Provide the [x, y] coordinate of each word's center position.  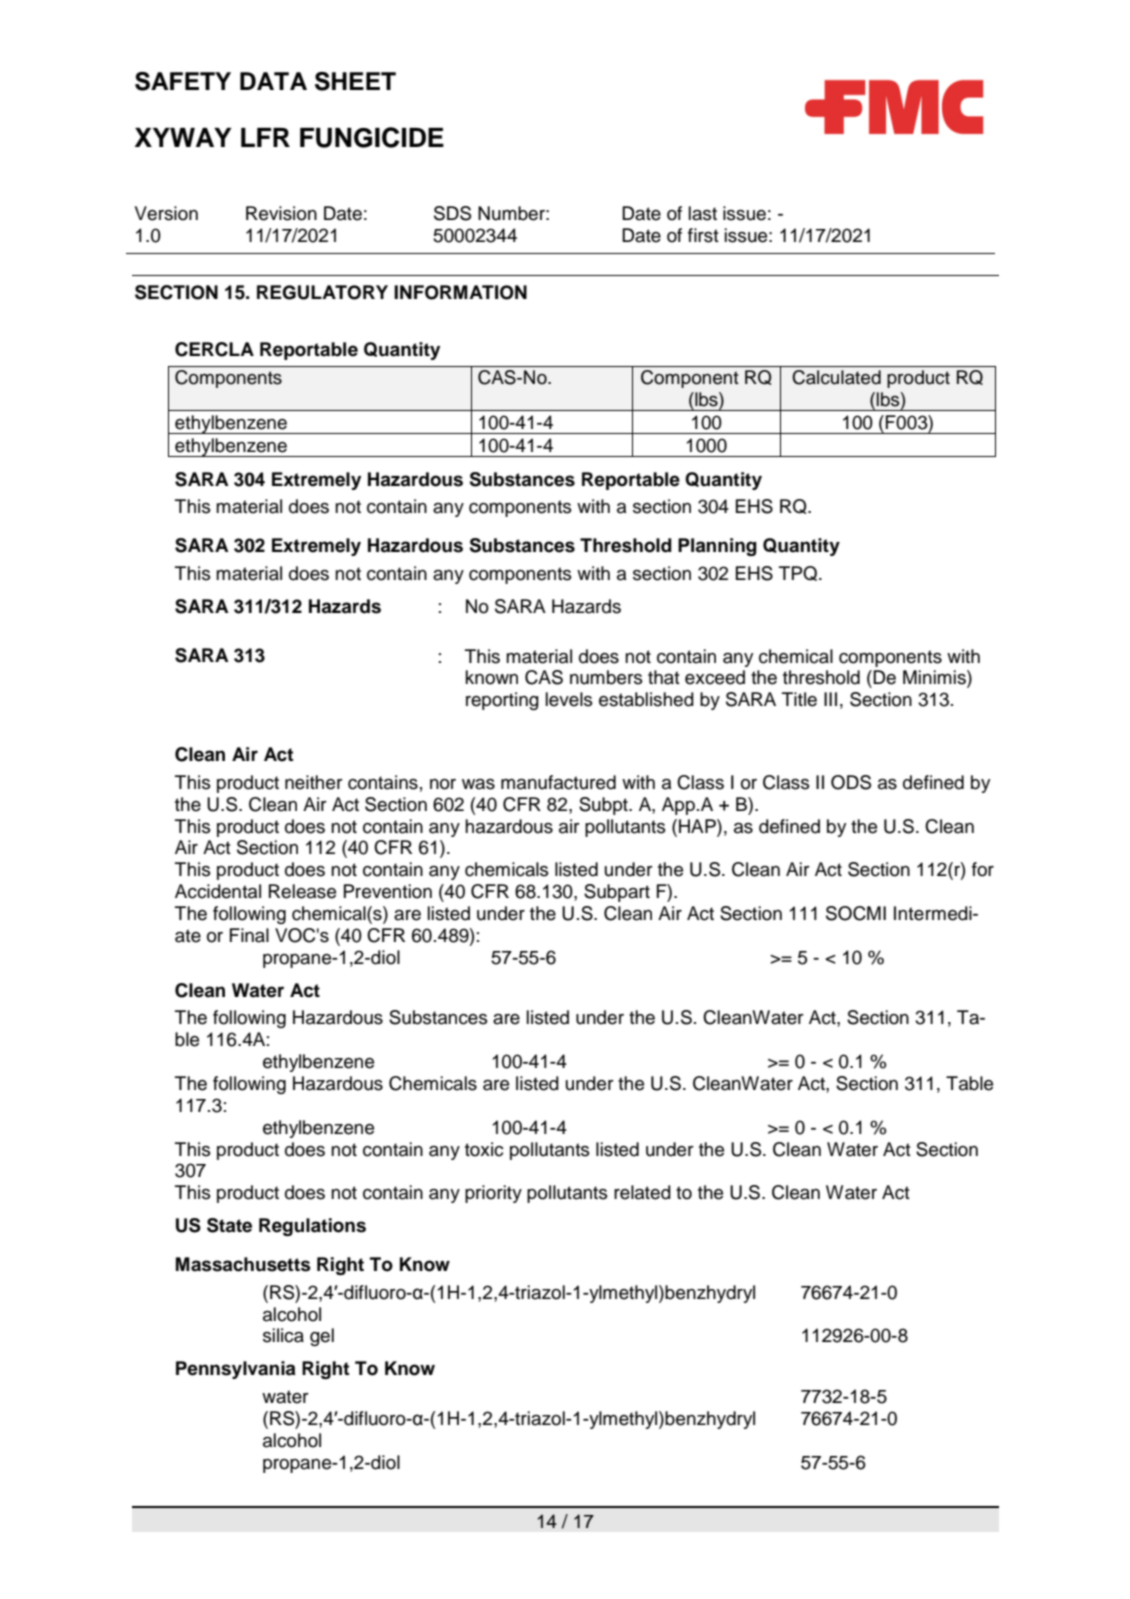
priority [493, 1194]
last [703, 213]
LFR [265, 137]
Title [799, 699]
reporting [502, 701]
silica [283, 1335]
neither [314, 782]
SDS [452, 213]
